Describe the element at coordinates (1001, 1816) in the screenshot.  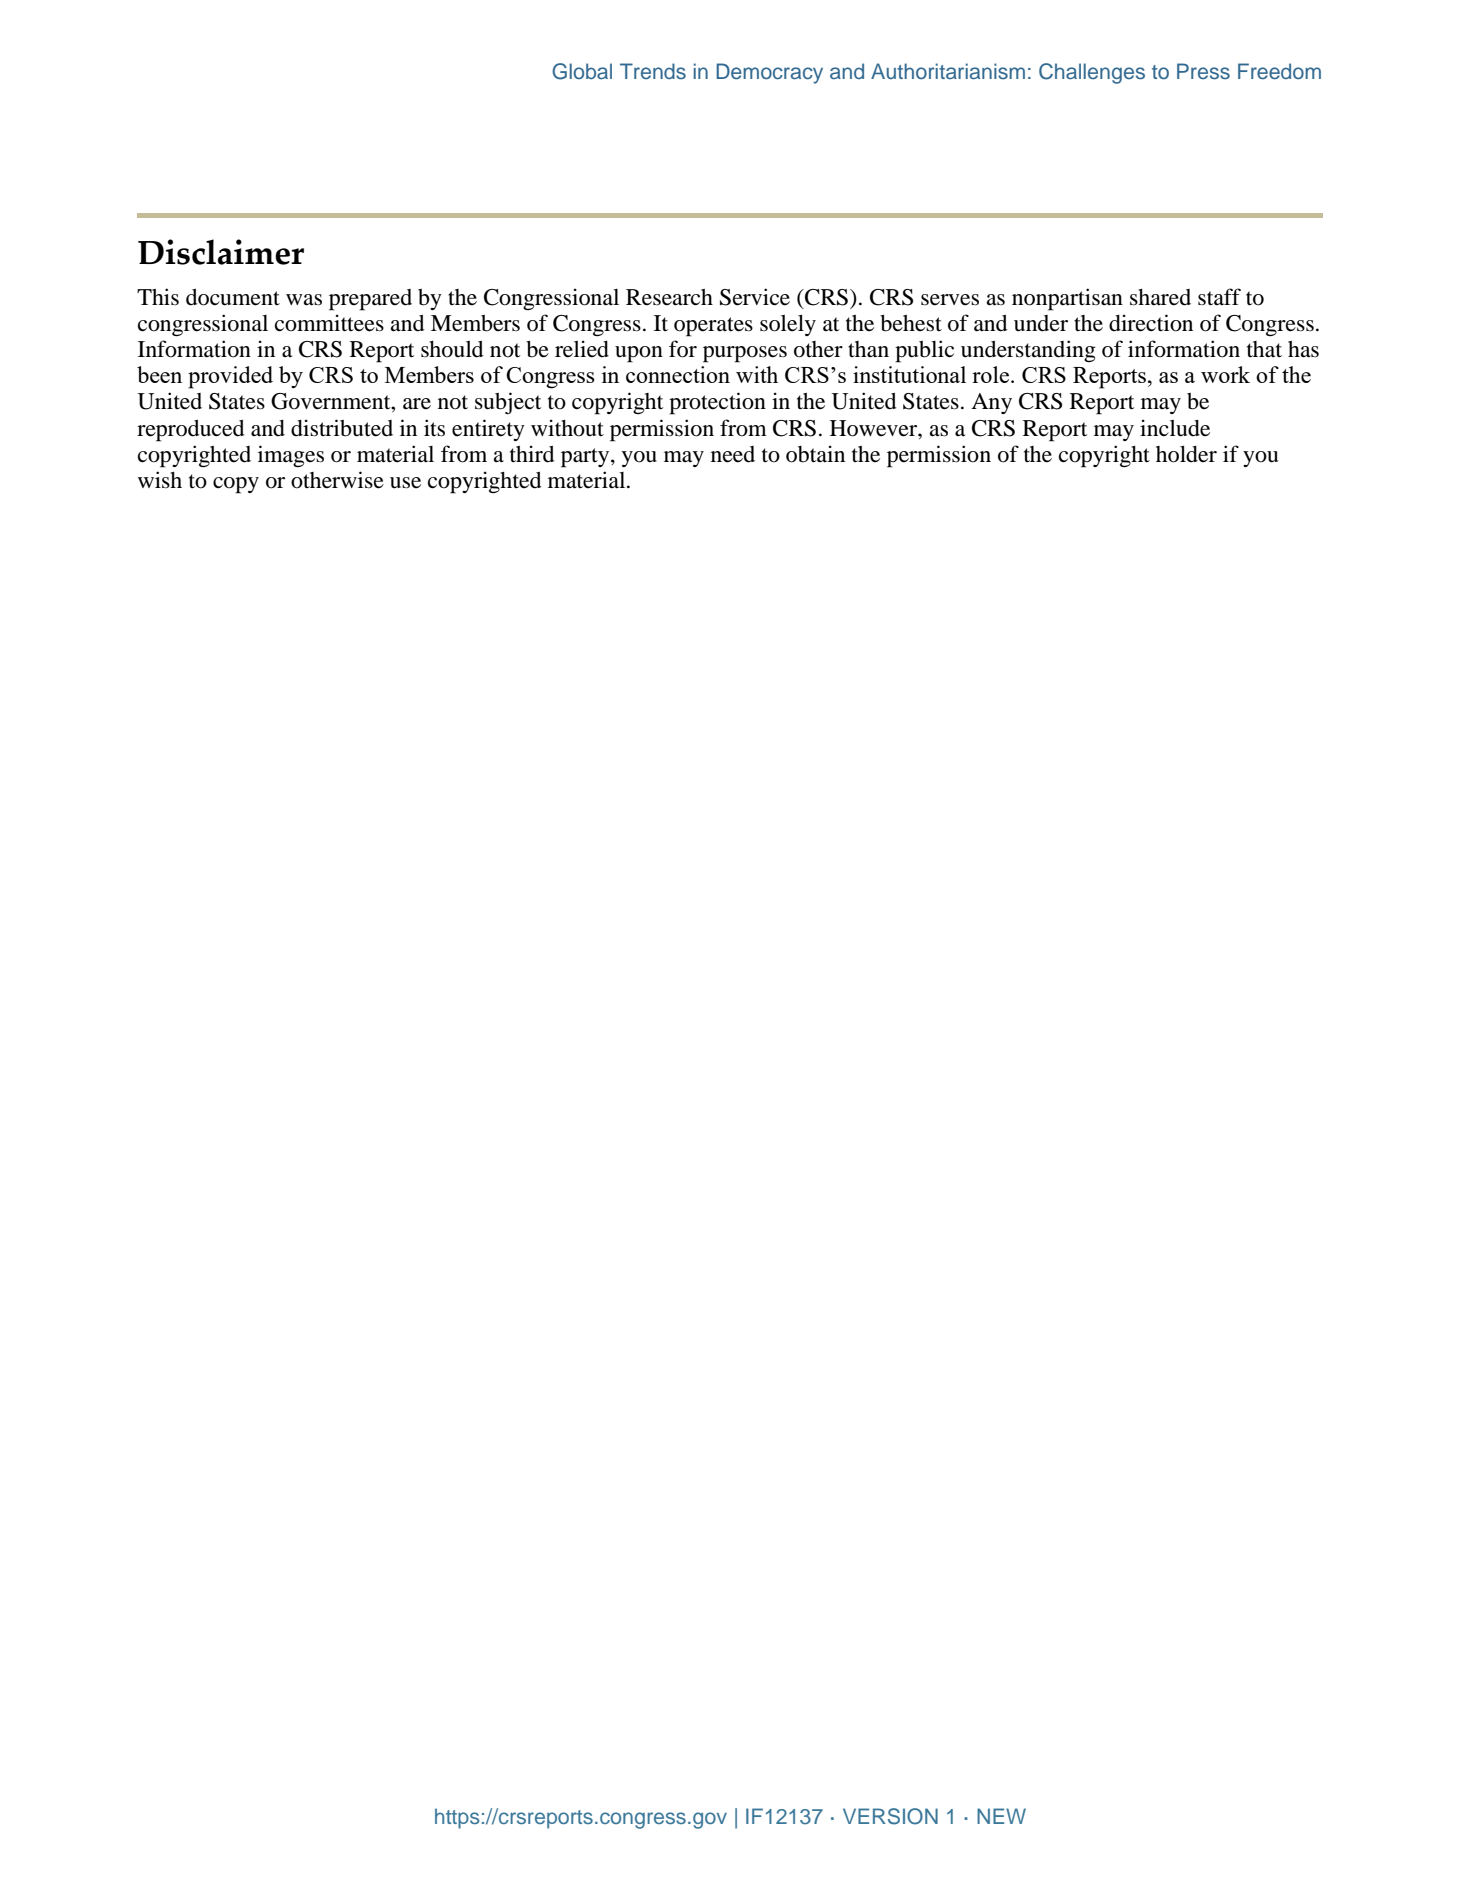
I see `NEW` at that location.
